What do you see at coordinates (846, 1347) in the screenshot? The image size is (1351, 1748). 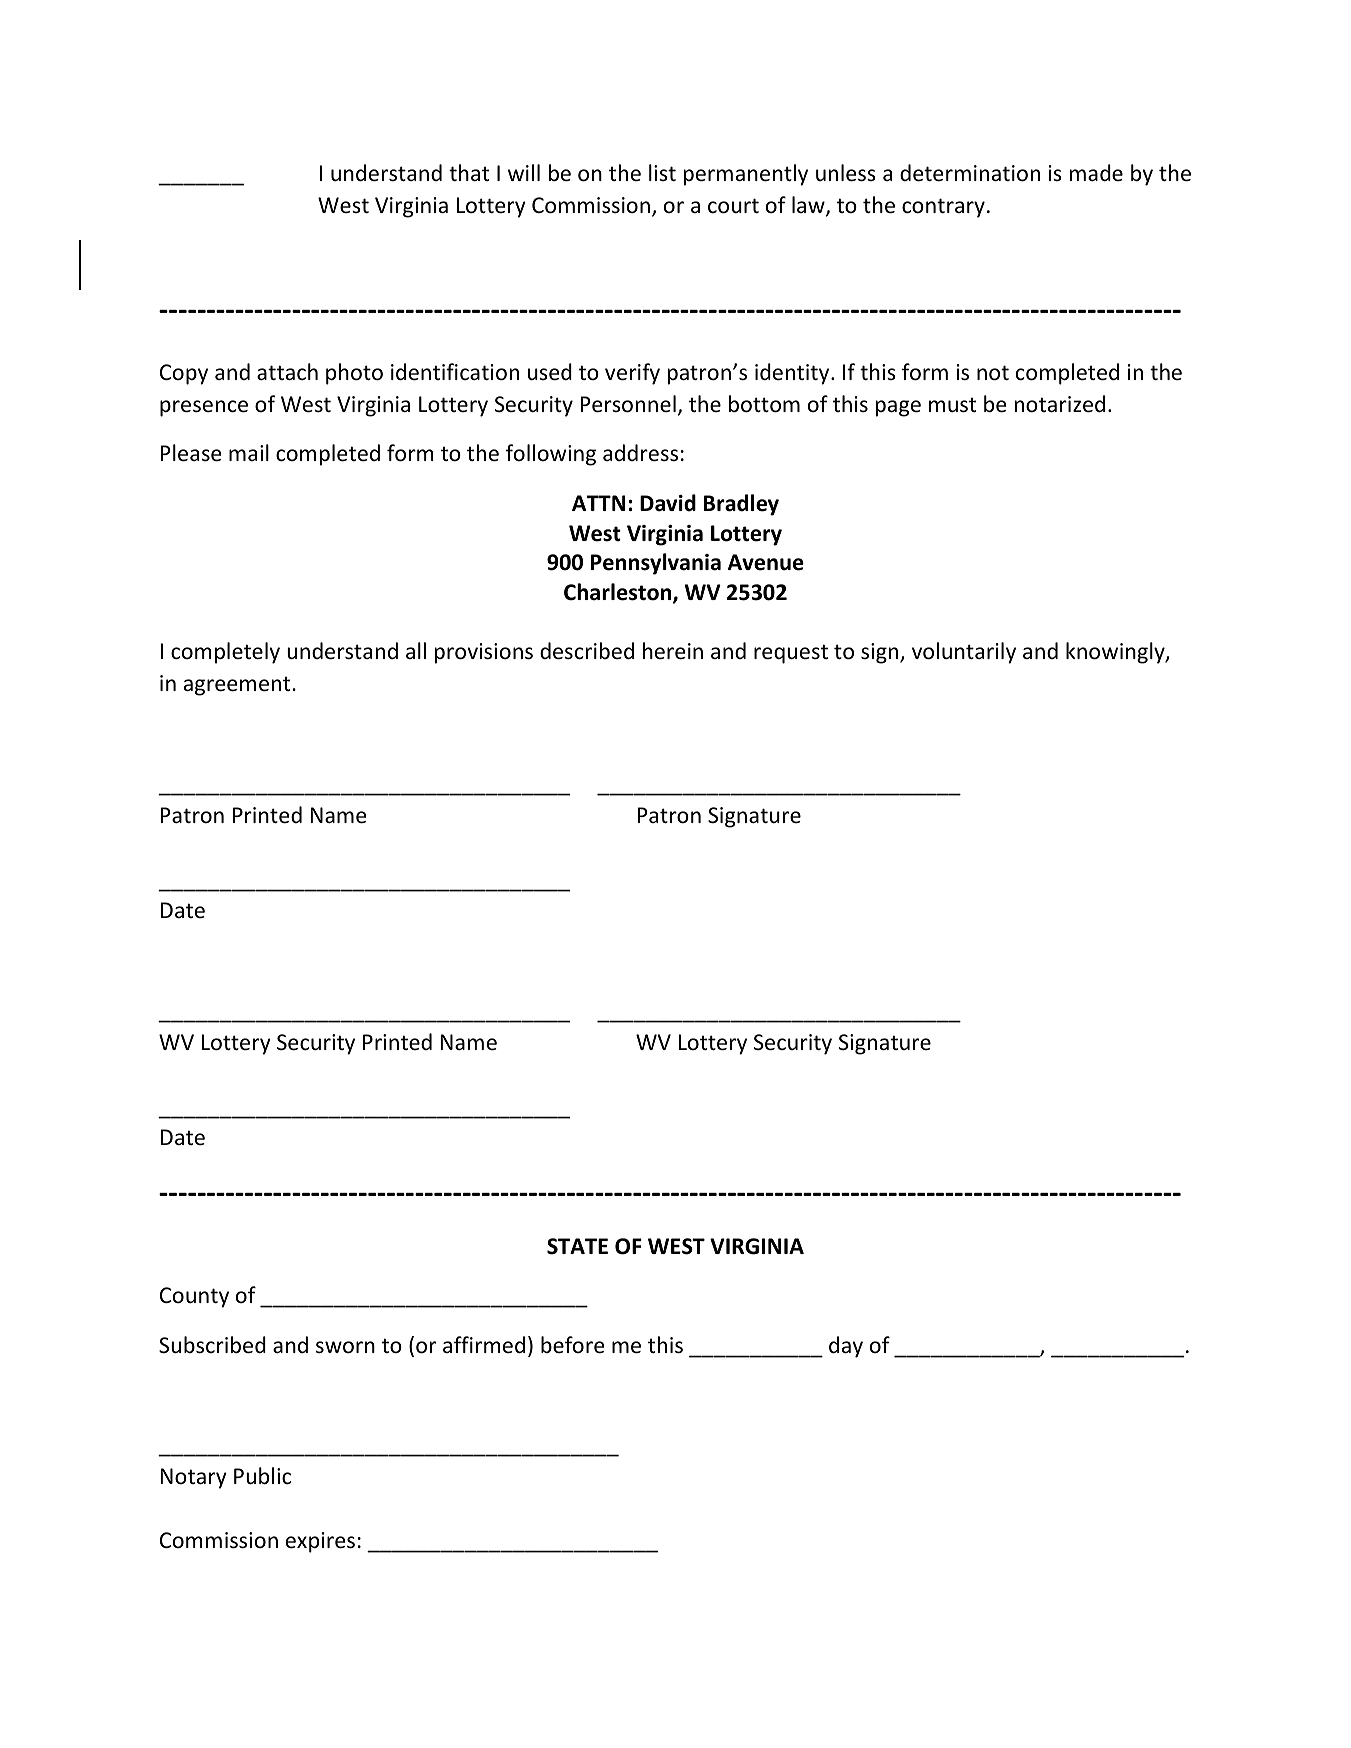 I see `day` at bounding box center [846, 1347].
